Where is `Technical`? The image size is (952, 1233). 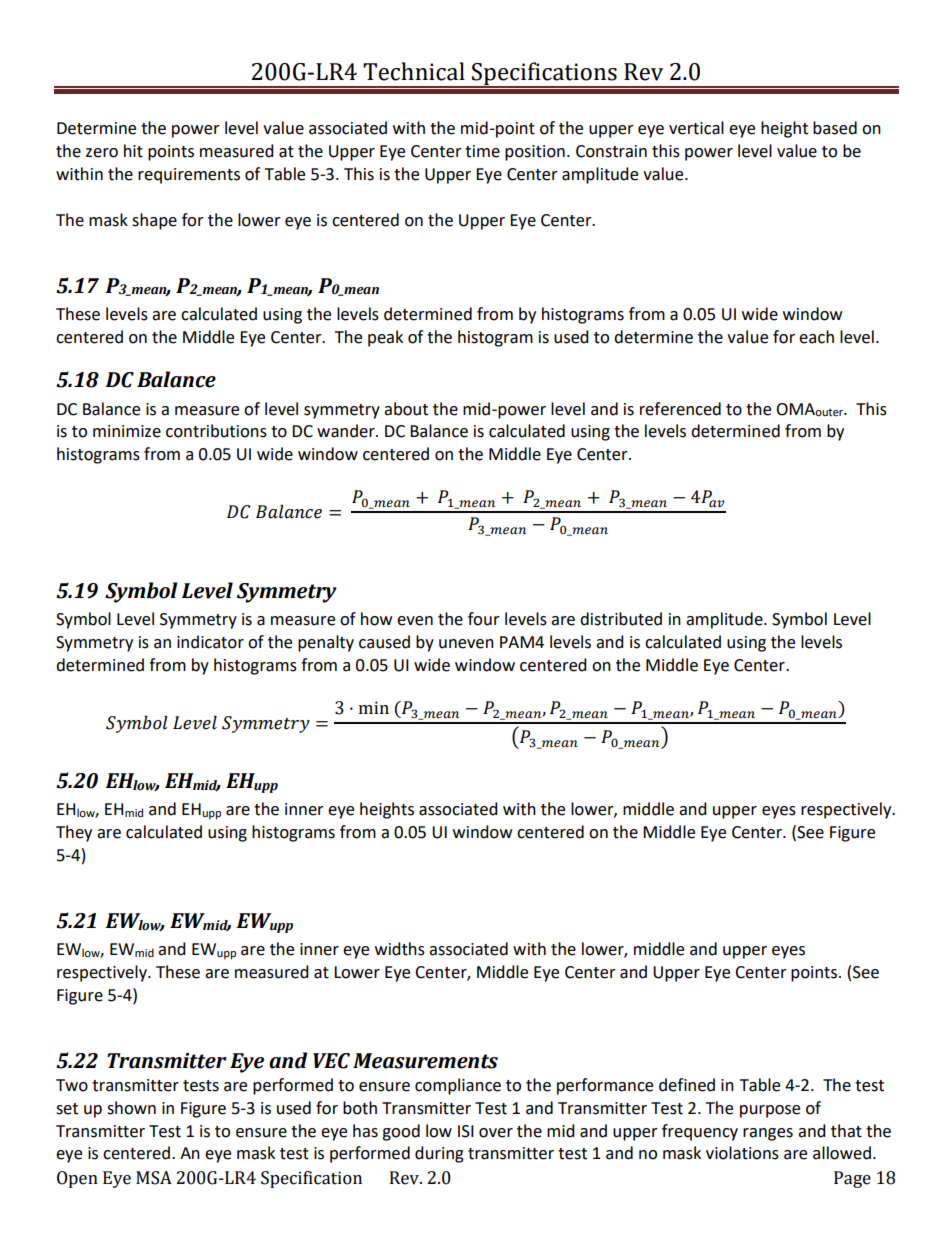 Technical is located at coordinates (414, 71).
